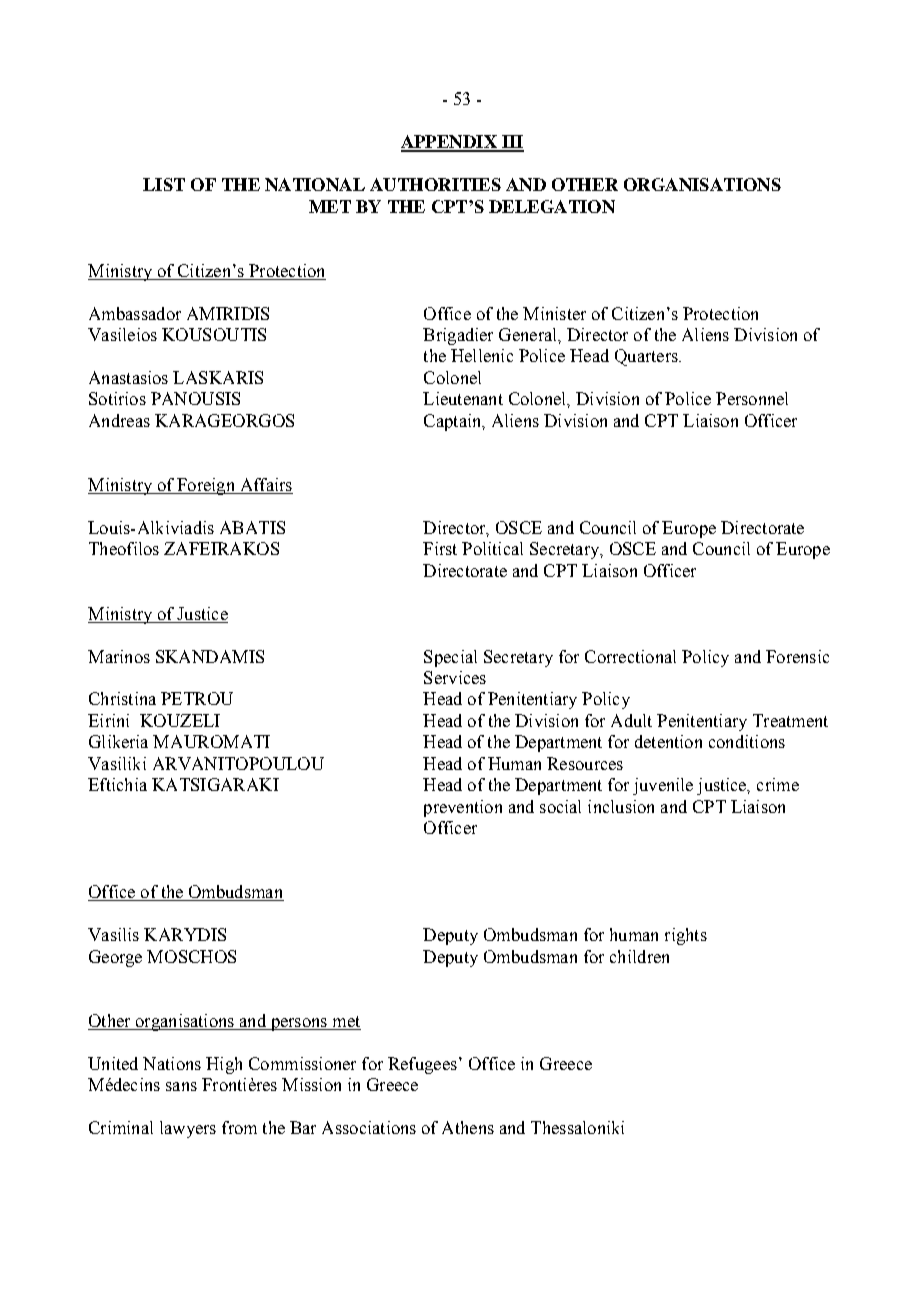  What do you see at coordinates (113, 934) in the image?
I see `Vasilis` at bounding box center [113, 934].
